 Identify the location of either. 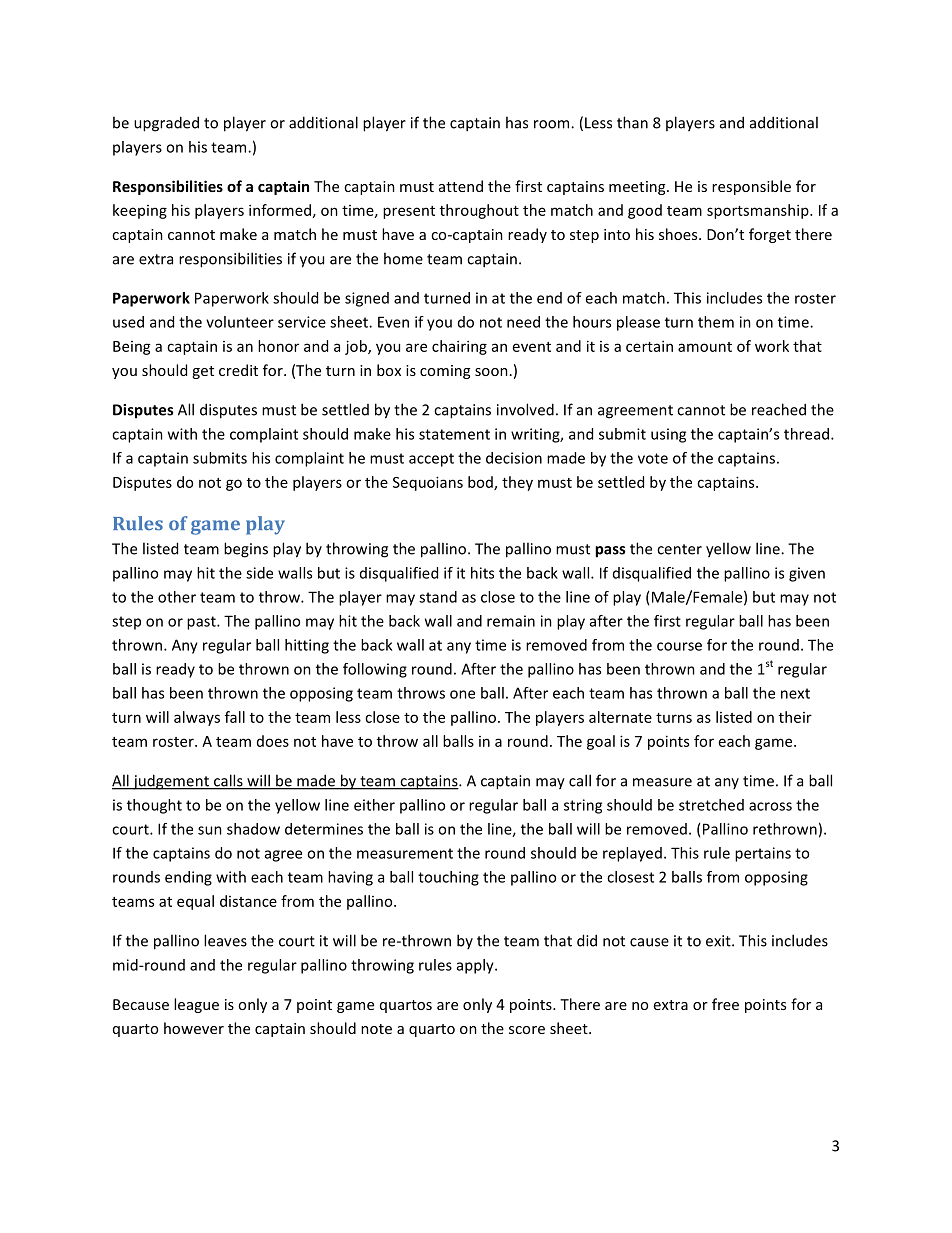
(374, 805).
